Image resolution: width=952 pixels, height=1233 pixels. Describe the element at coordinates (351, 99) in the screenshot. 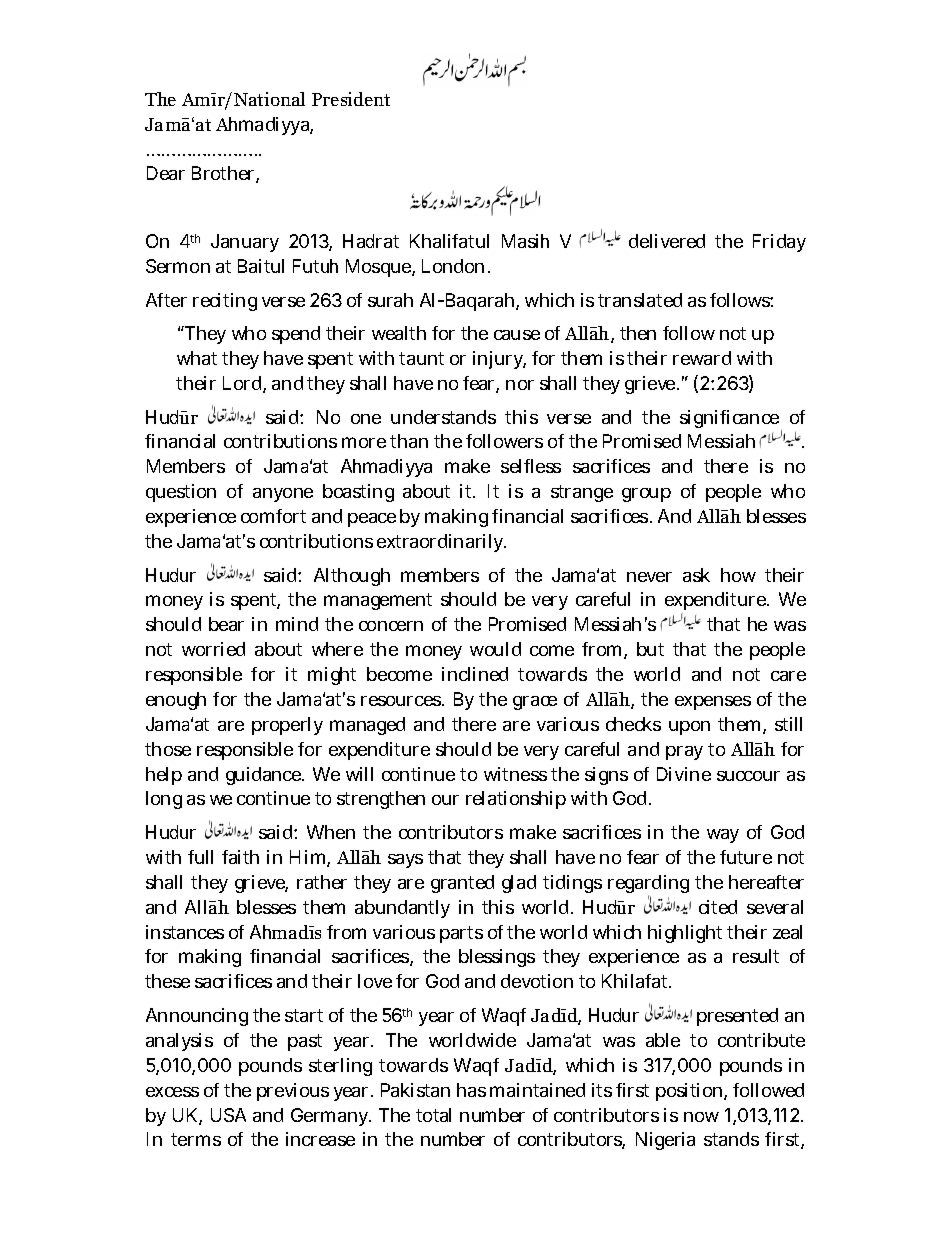

I see `President` at that location.
